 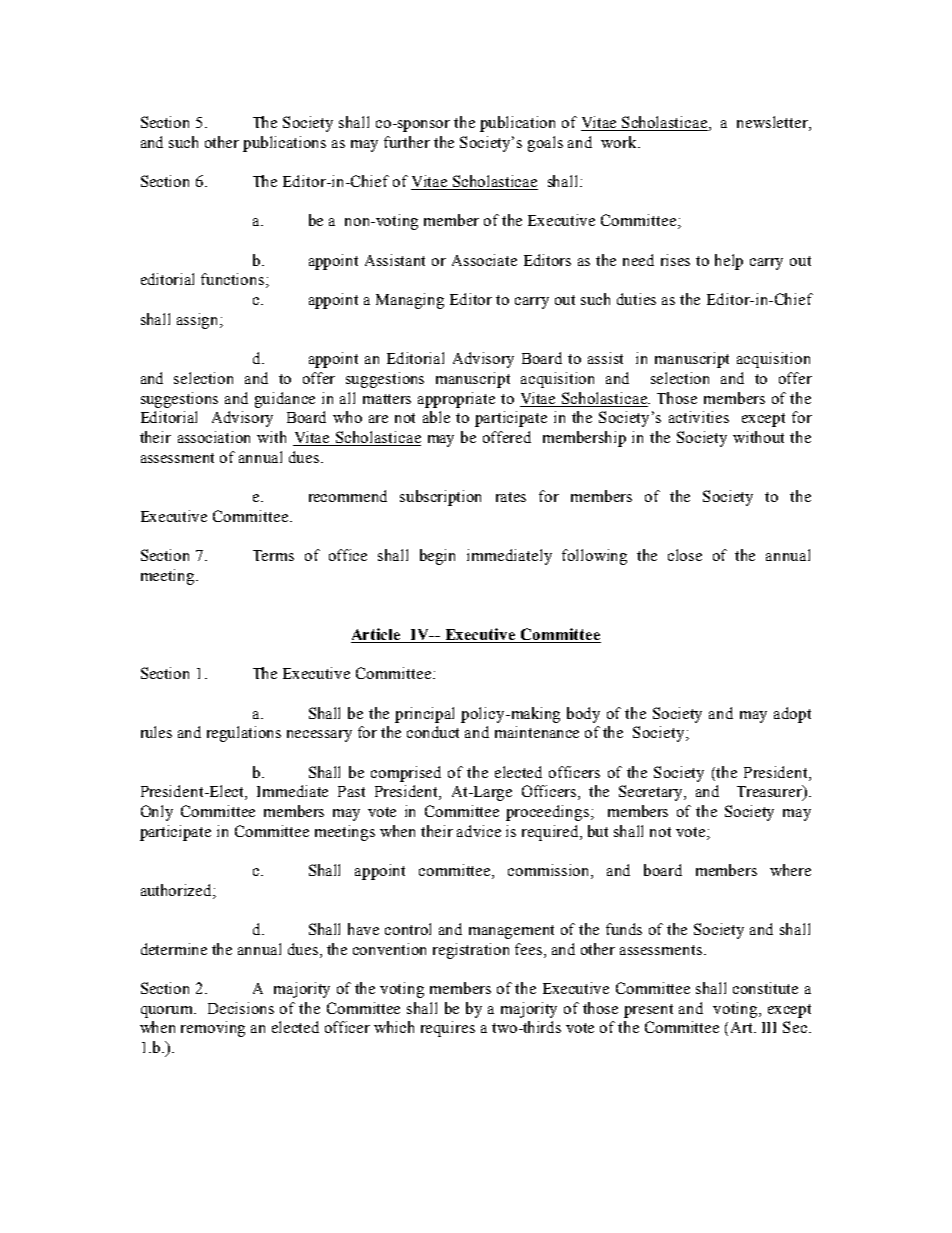 I want to click on begin, so click(x=437, y=557).
